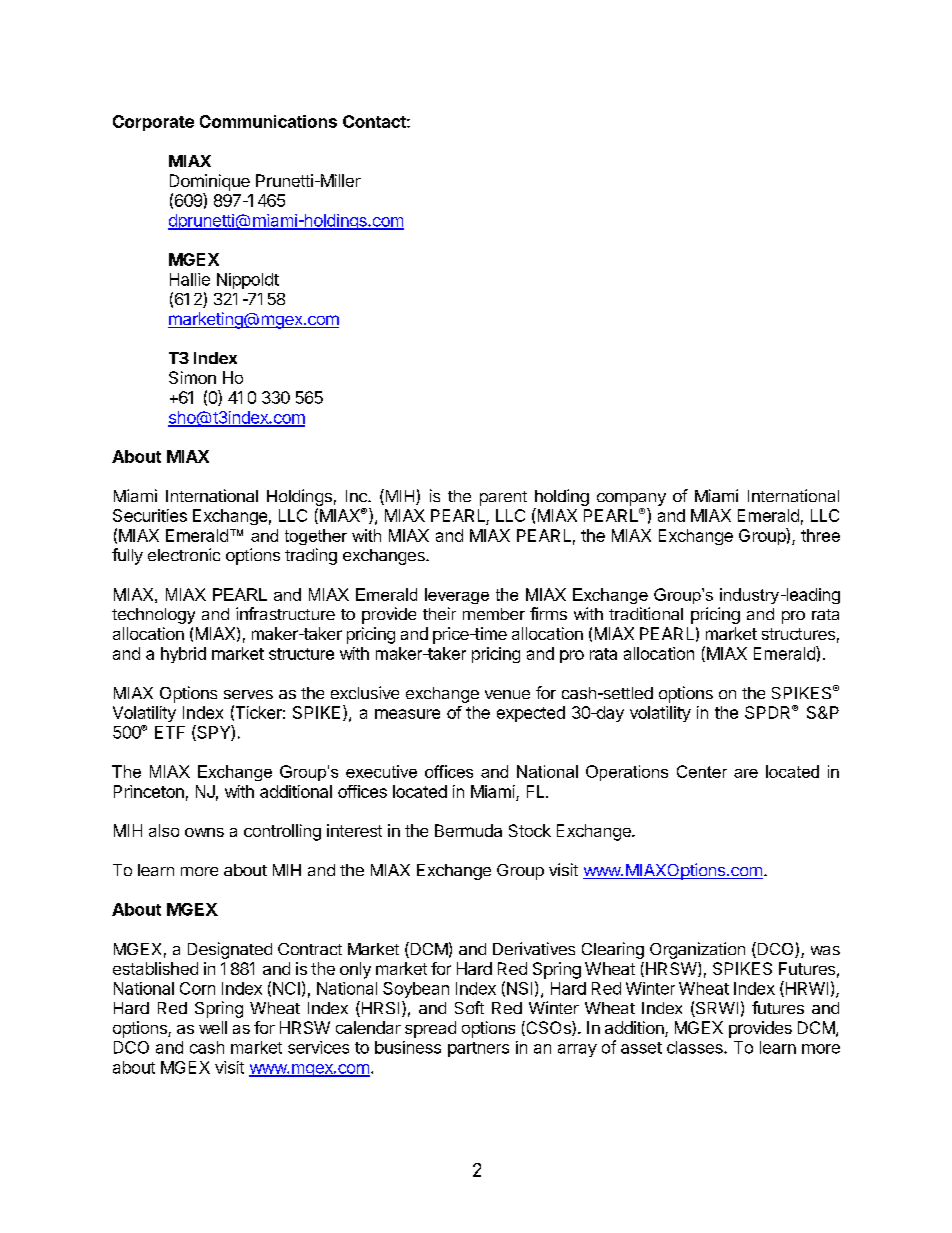 The width and height of the document is (952, 1233). Describe the element at coordinates (184, 554) in the document. I see `electronic` at that location.
